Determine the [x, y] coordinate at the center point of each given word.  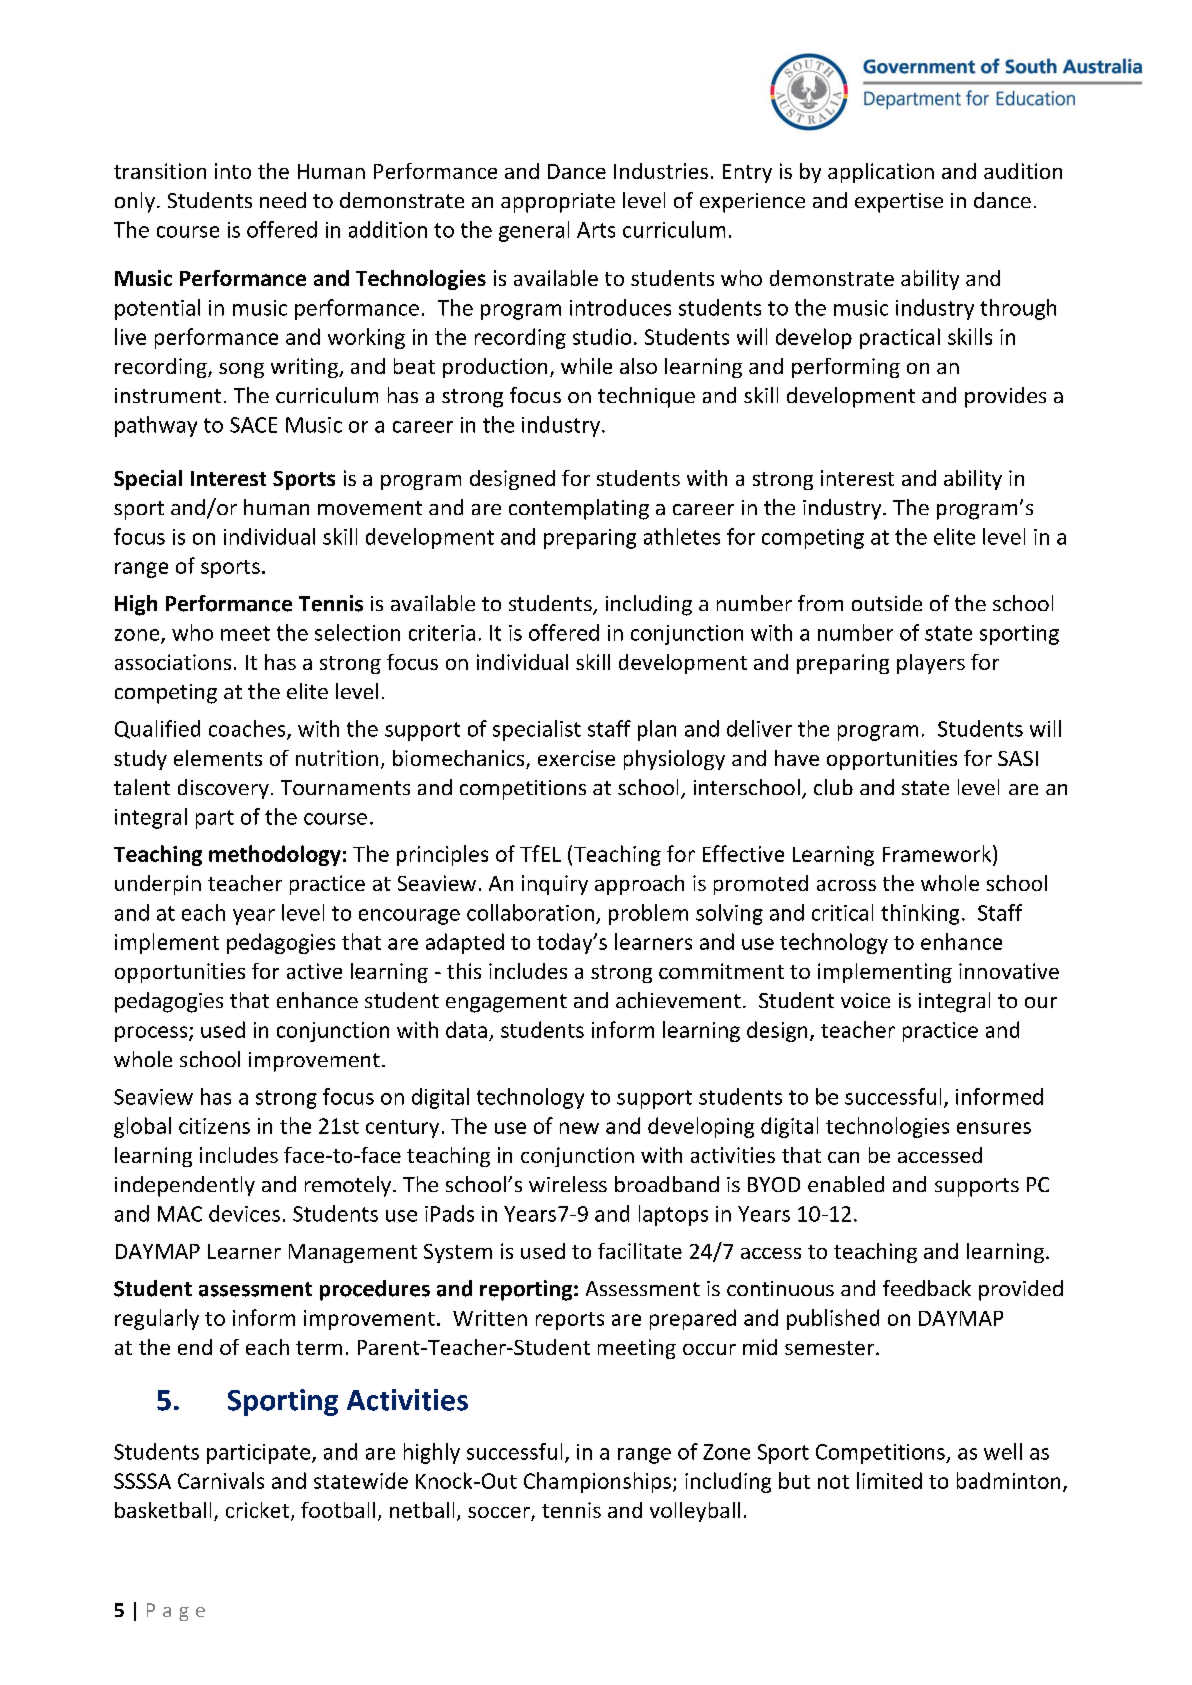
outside [887, 603]
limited [889, 1480]
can [843, 1157]
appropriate [558, 203]
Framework [938, 853]
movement [370, 508]
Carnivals [221, 1480]
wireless [568, 1184]
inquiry [555, 885]
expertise [899, 203]
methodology [275, 855]
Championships [597, 1482]
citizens [214, 1126]
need [283, 200]
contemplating [579, 509]
